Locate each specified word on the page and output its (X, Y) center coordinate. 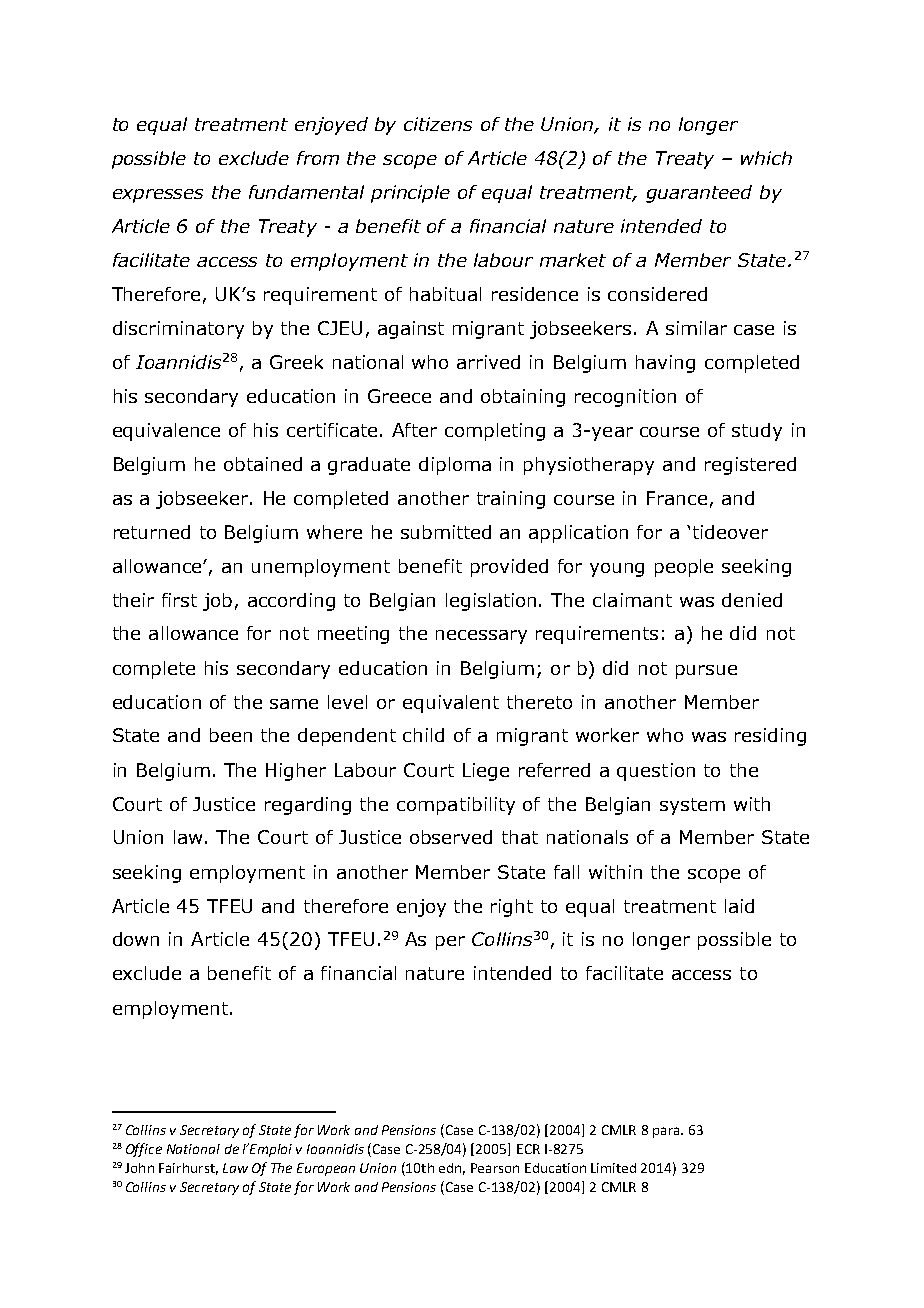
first (179, 600)
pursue (706, 672)
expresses (158, 196)
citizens (438, 124)
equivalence (166, 432)
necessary (481, 637)
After (414, 430)
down (136, 939)
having (665, 364)
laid (739, 906)
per (450, 943)
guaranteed (699, 194)
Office (144, 1150)
